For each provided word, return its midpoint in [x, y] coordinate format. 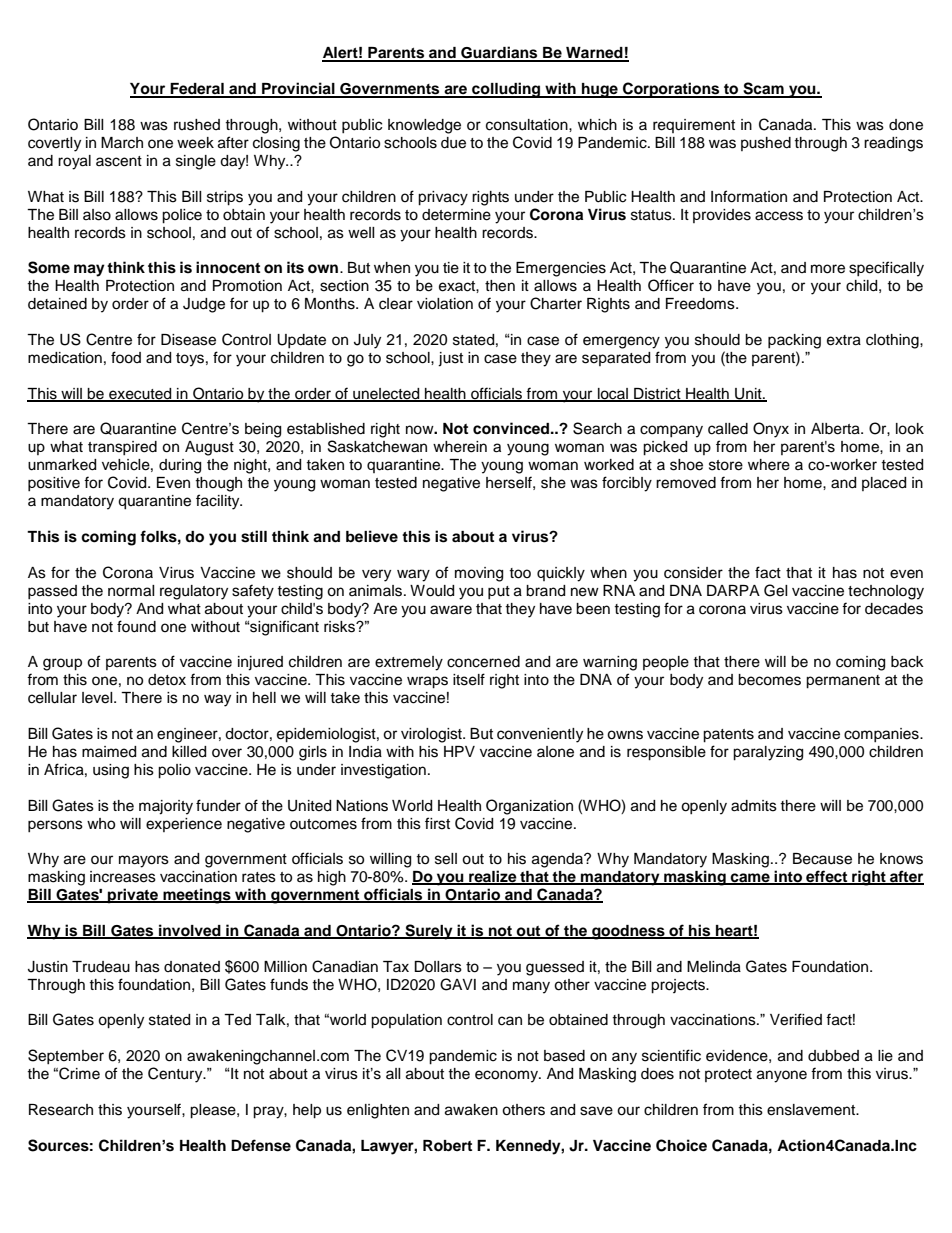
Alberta [836, 429]
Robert [447, 1146]
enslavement [812, 1110]
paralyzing [768, 753]
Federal [197, 90]
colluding [506, 90]
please [214, 1111]
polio [174, 771]
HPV [459, 751]
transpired [122, 448]
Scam [763, 89]
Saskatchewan [377, 446]
